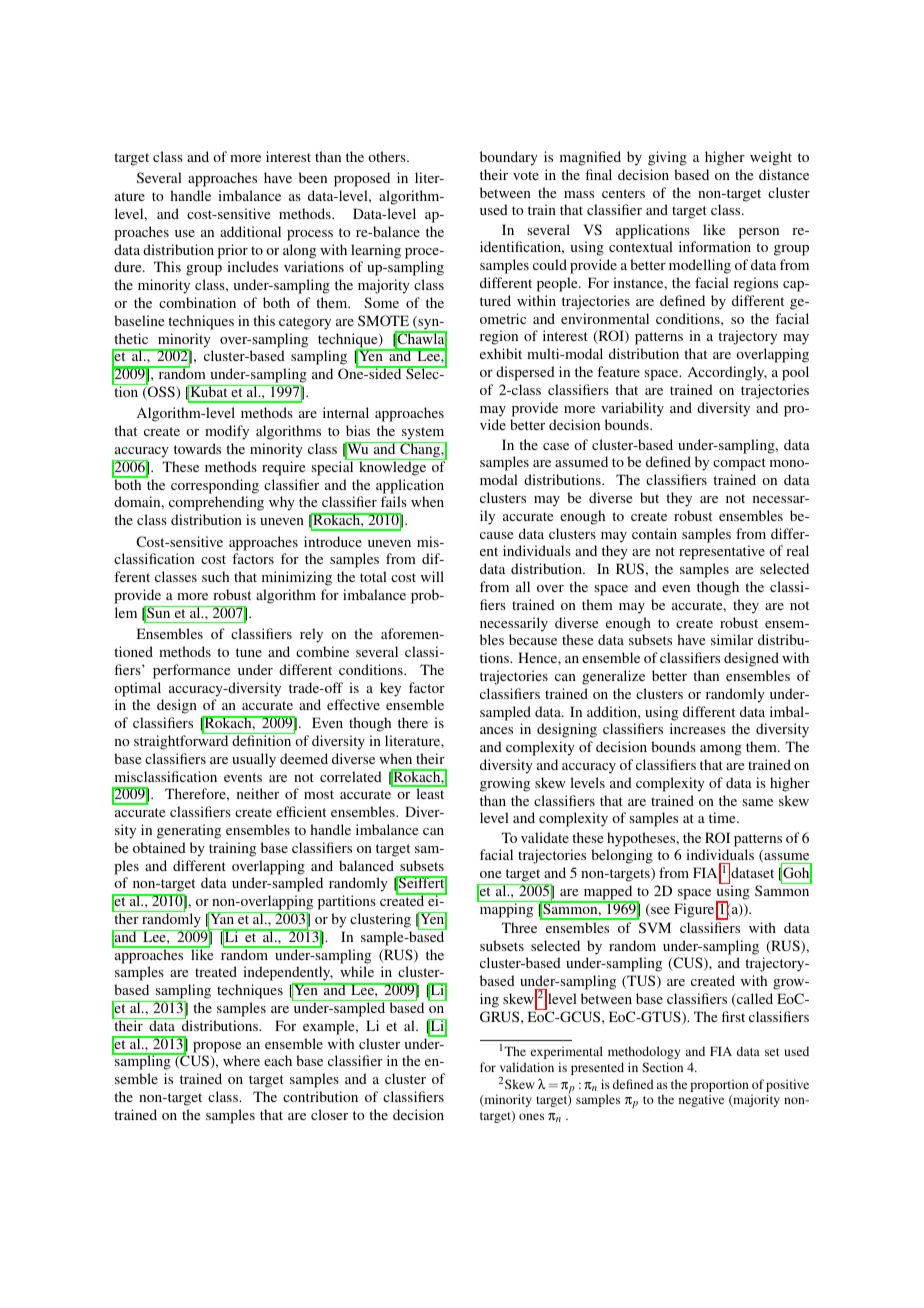  What do you see at coordinates (723, 817) in the screenshot?
I see `time` at bounding box center [723, 817].
